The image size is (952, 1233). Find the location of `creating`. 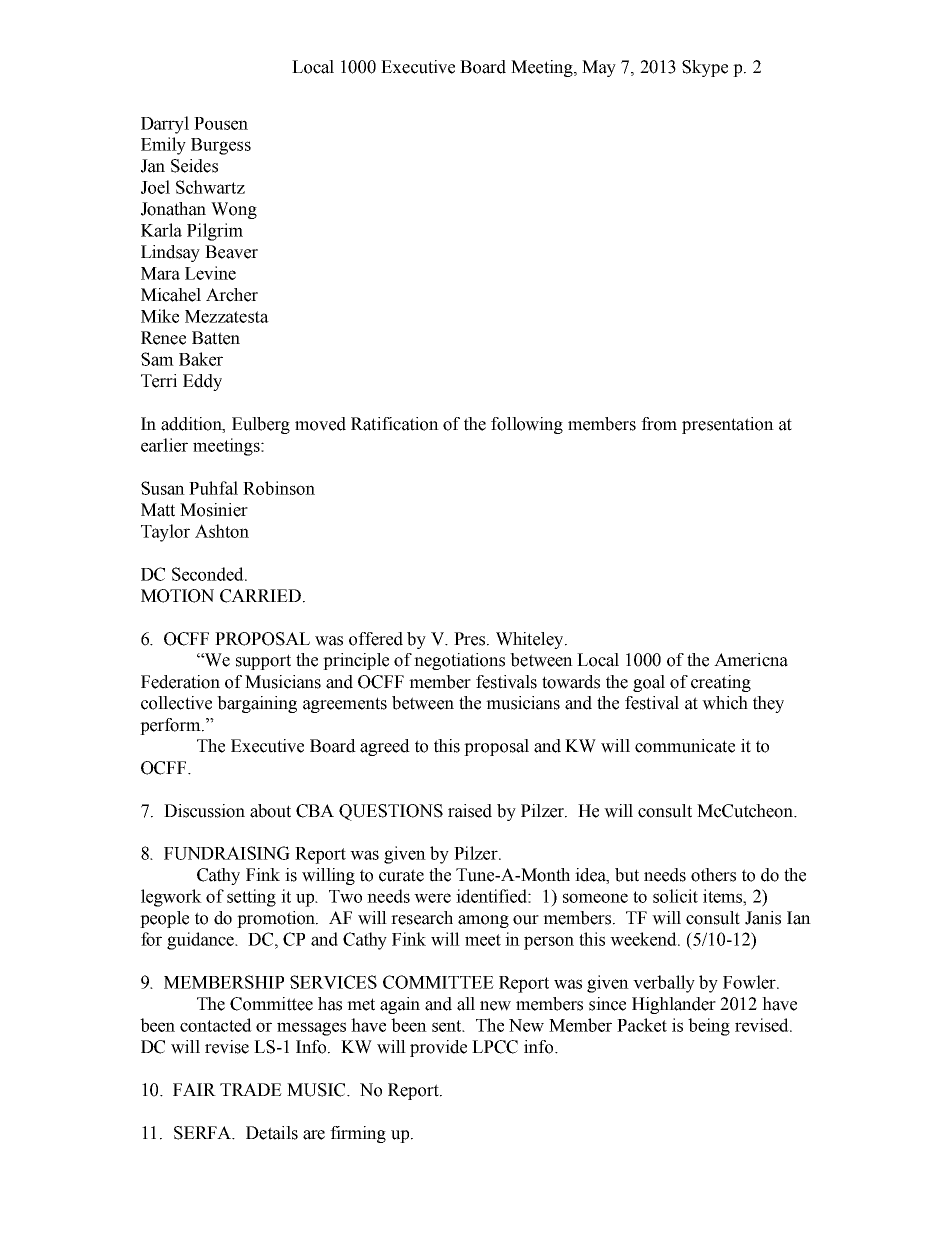

creating is located at coordinates (721, 683).
